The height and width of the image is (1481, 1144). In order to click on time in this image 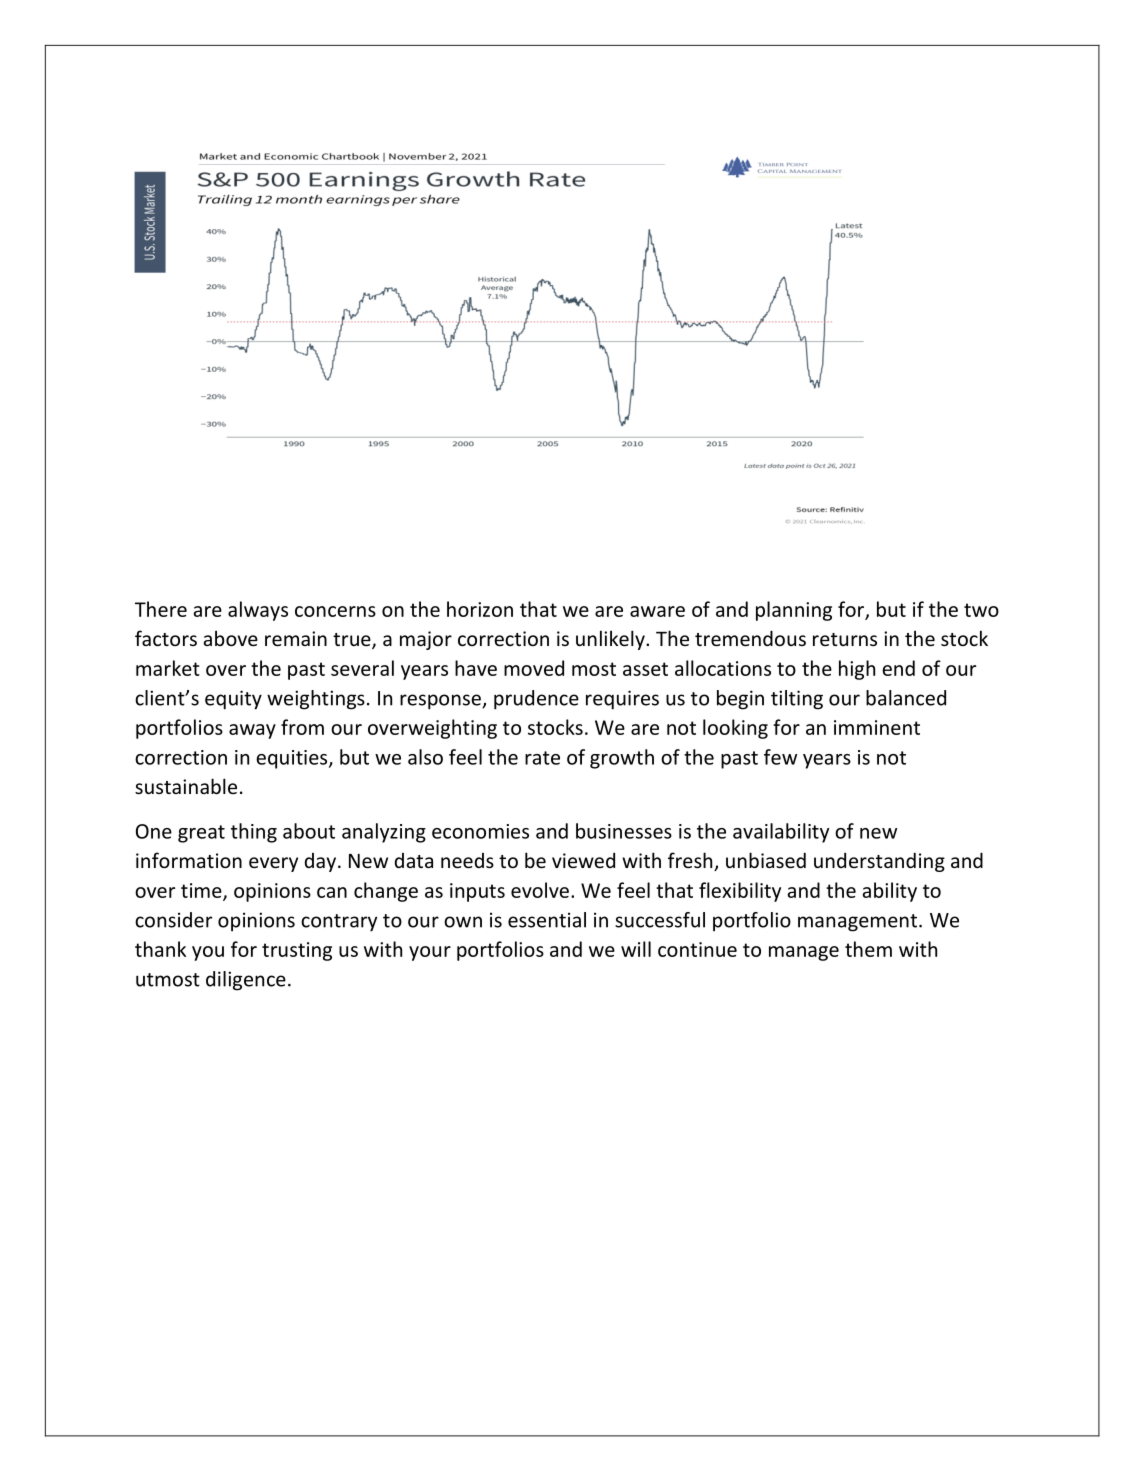, I will do `click(202, 891)`.
